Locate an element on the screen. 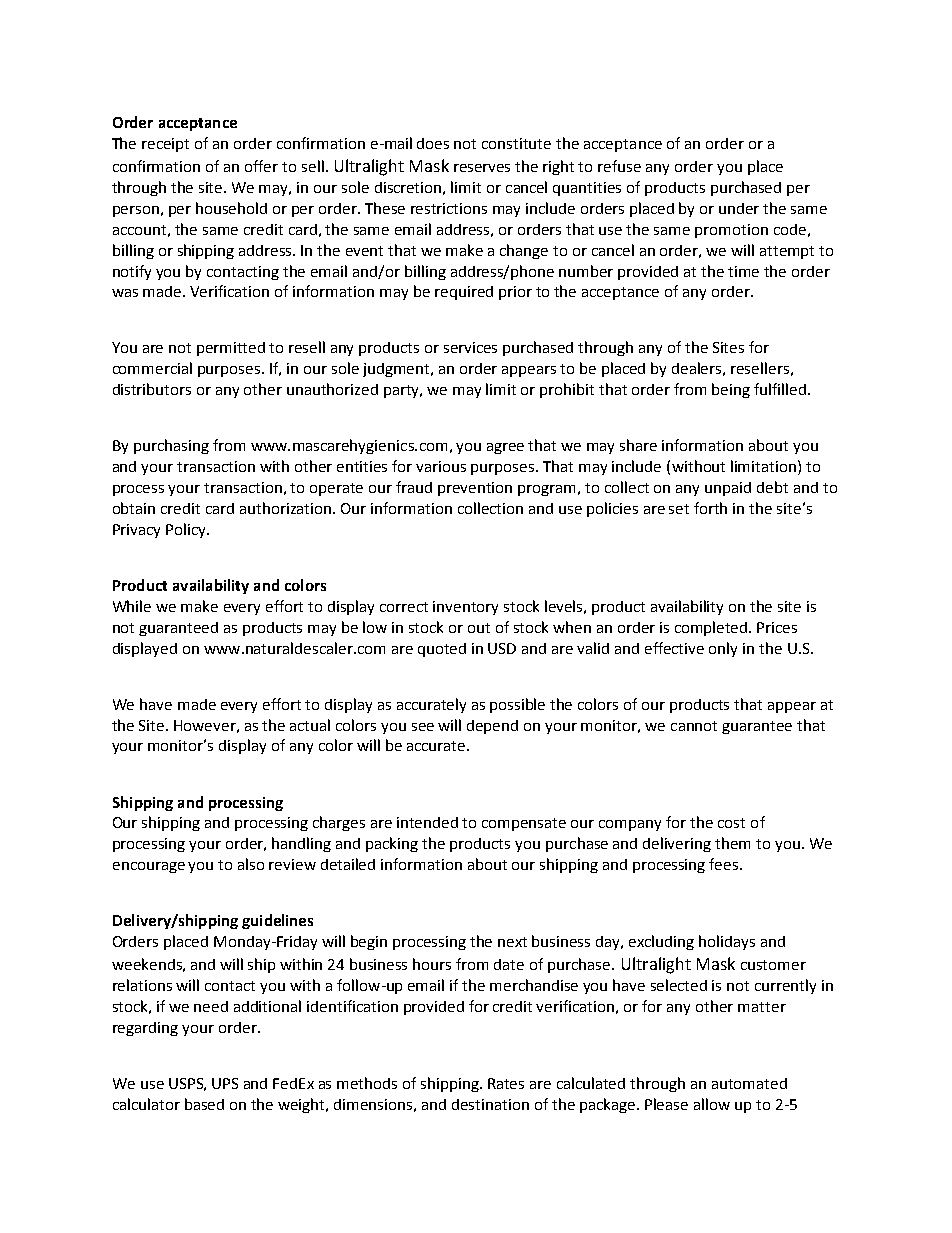 Image resolution: width=952 pixels, height=1233 pixels. unpaid is located at coordinates (728, 489).
